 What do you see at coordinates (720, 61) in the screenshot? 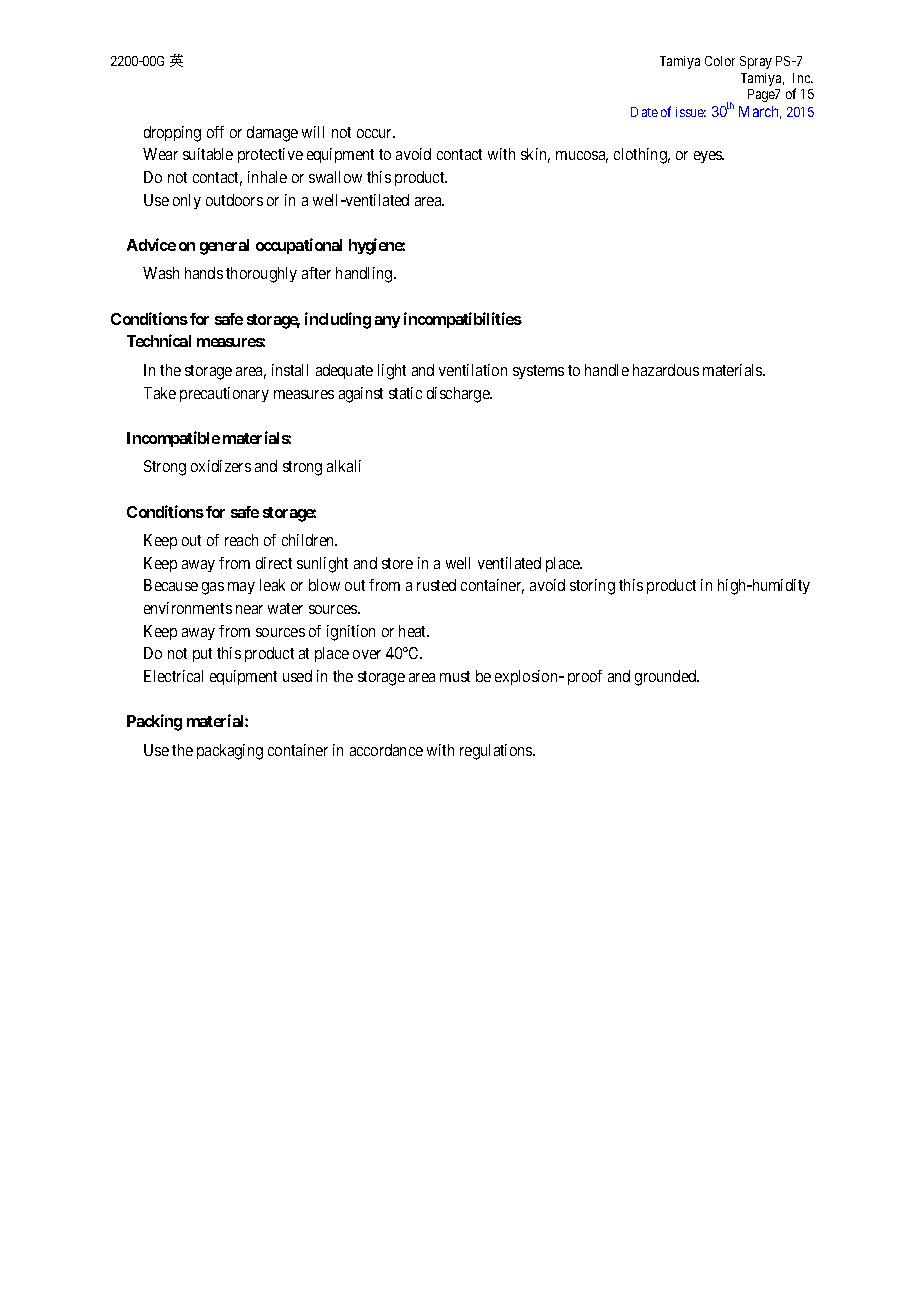
I see `Color` at bounding box center [720, 61].
